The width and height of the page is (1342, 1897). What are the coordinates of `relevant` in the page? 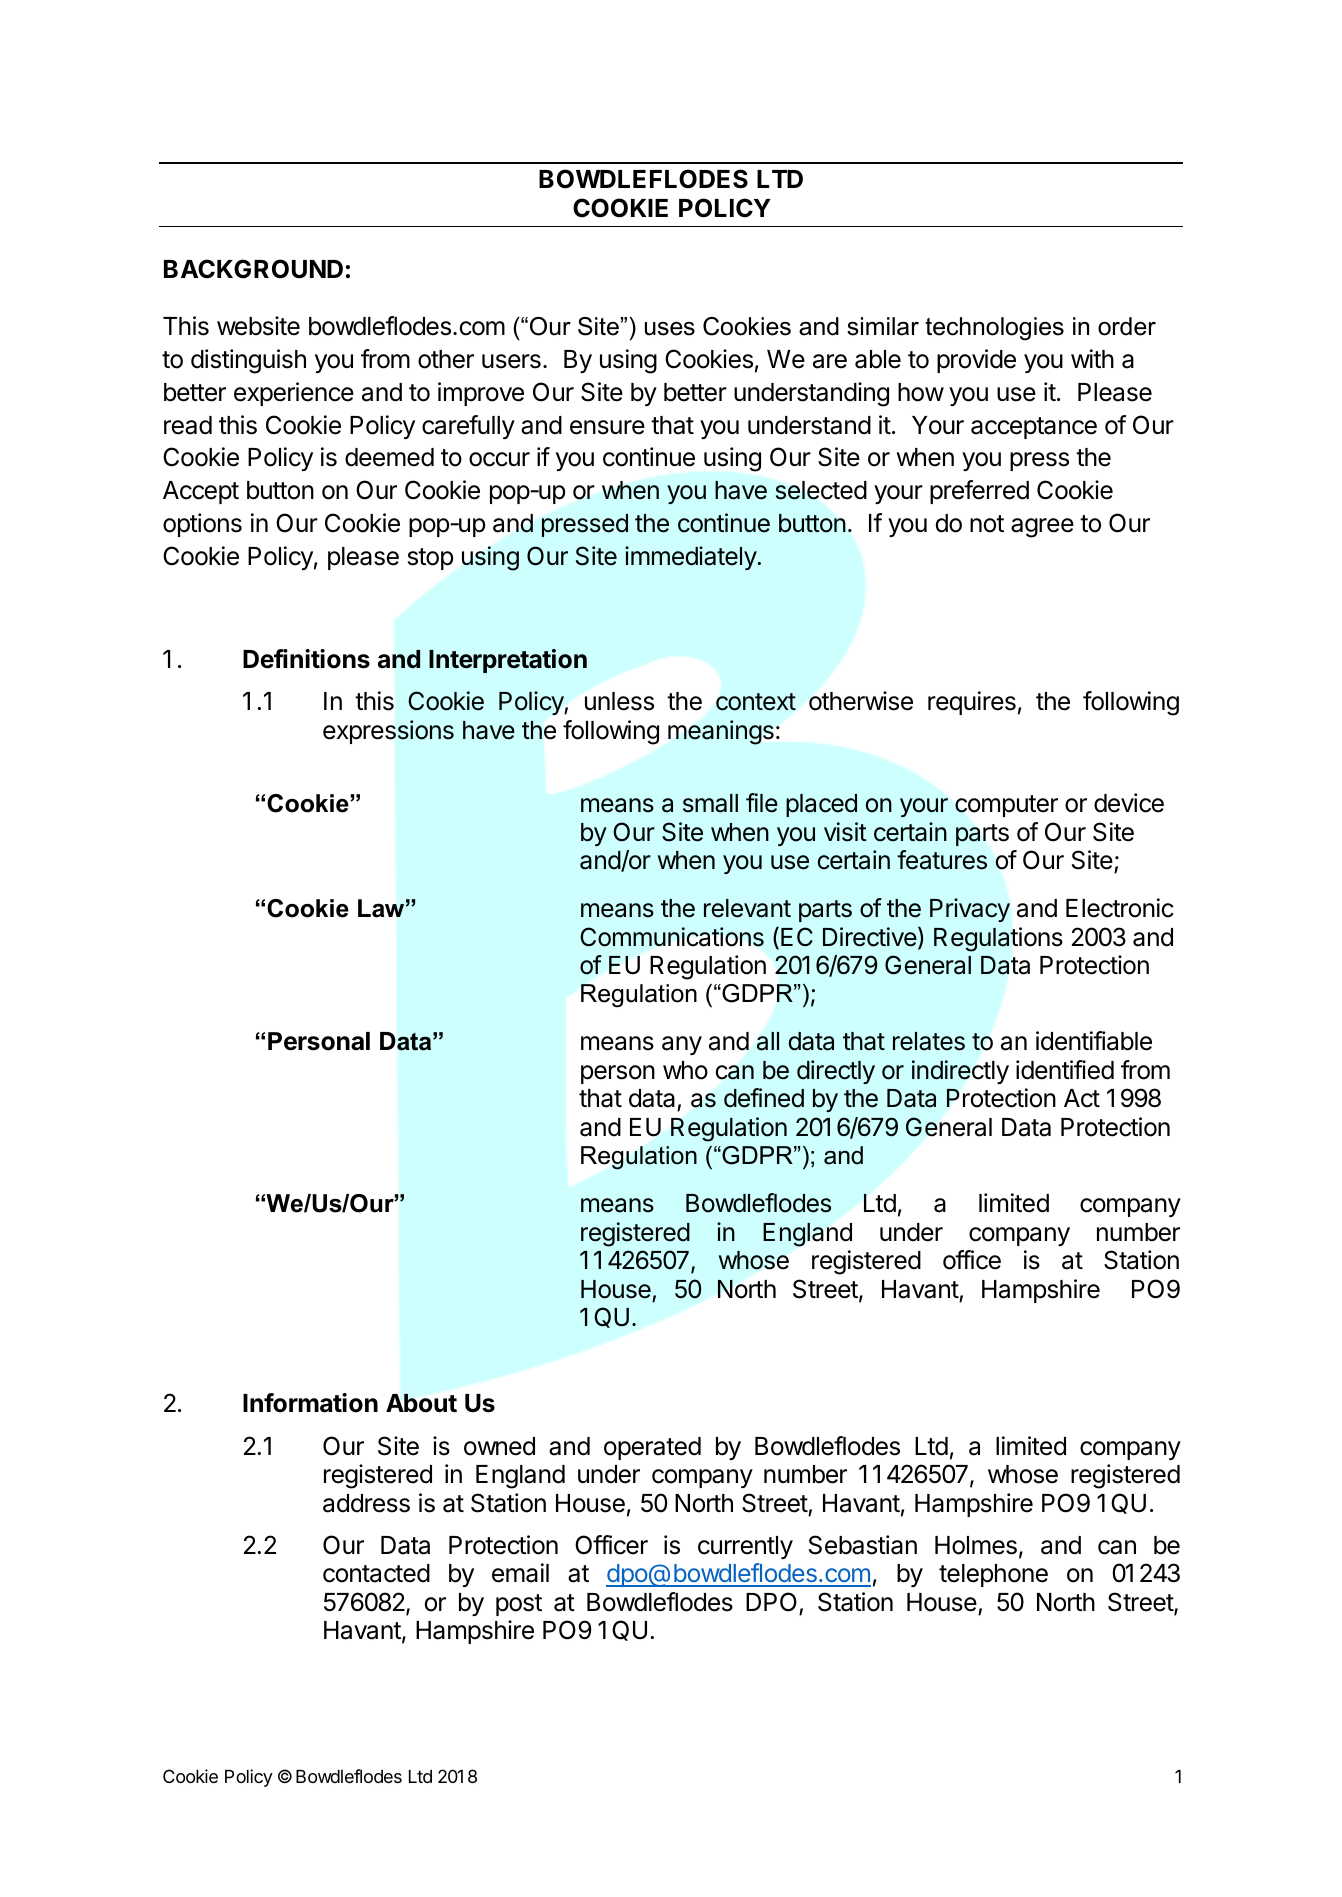 It's located at (747, 908).
